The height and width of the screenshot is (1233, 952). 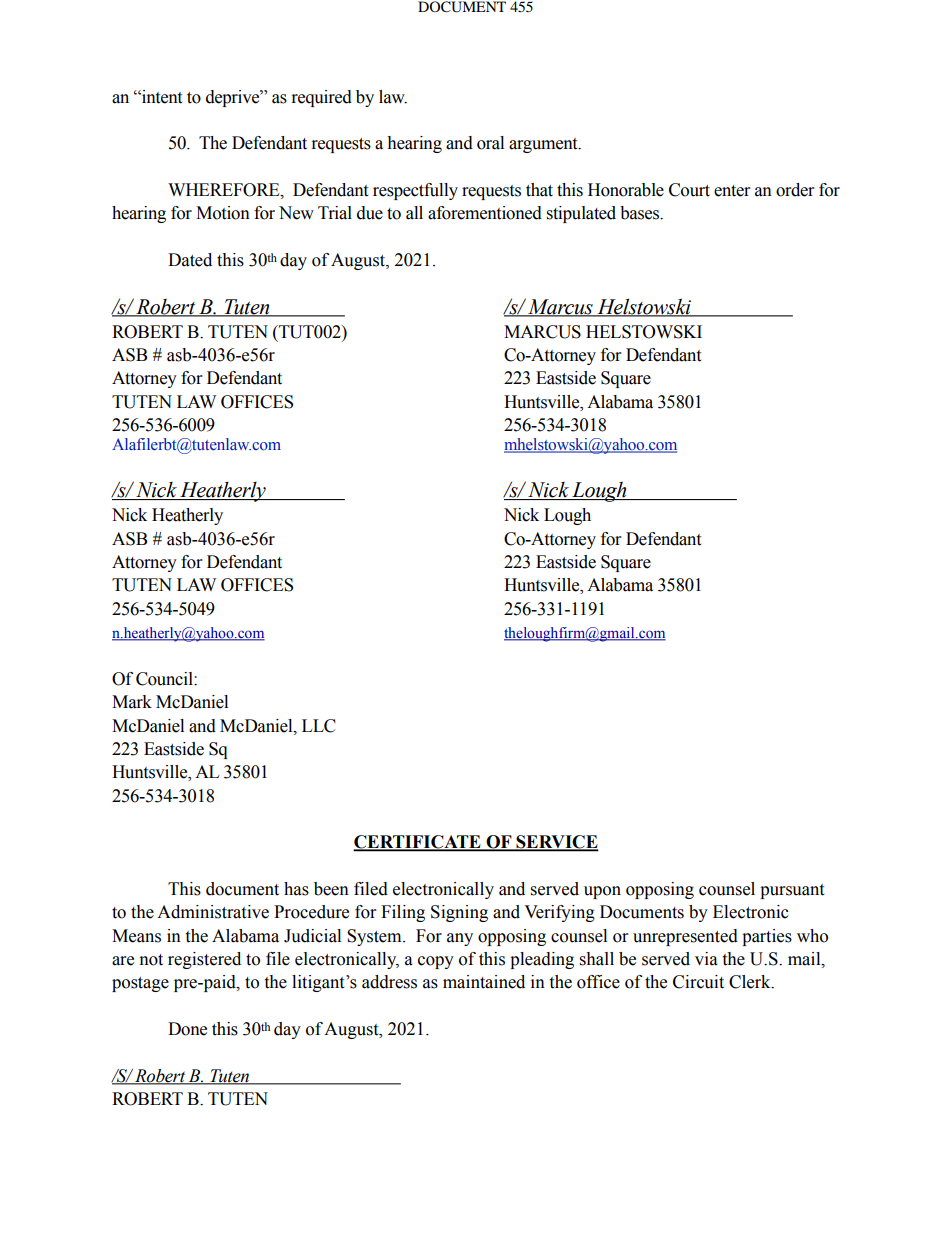 What do you see at coordinates (751, 982) in the screenshot?
I see `Clerk` at bounding box center [751, 982].
